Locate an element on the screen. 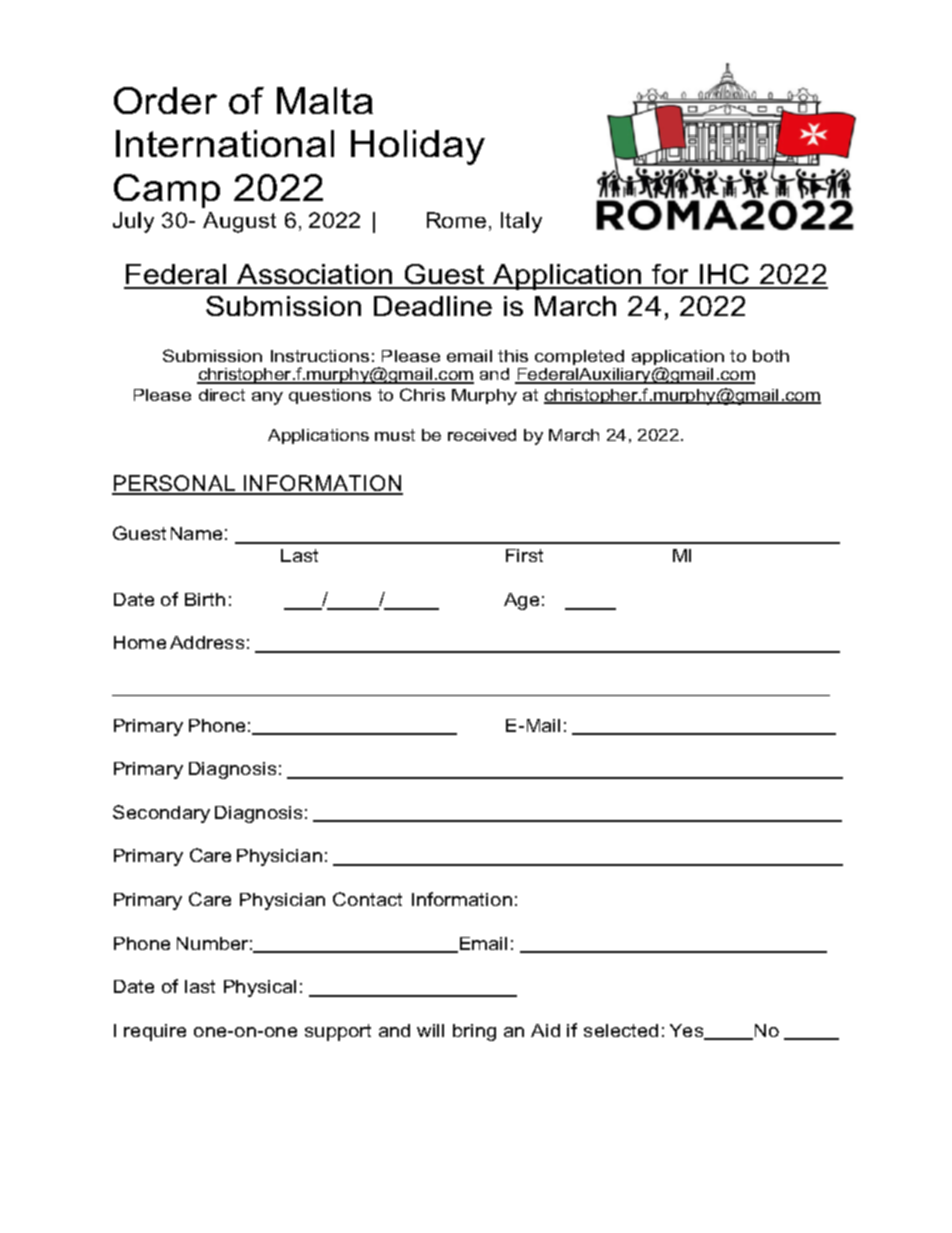  First is located at coordinates (524, 555).
